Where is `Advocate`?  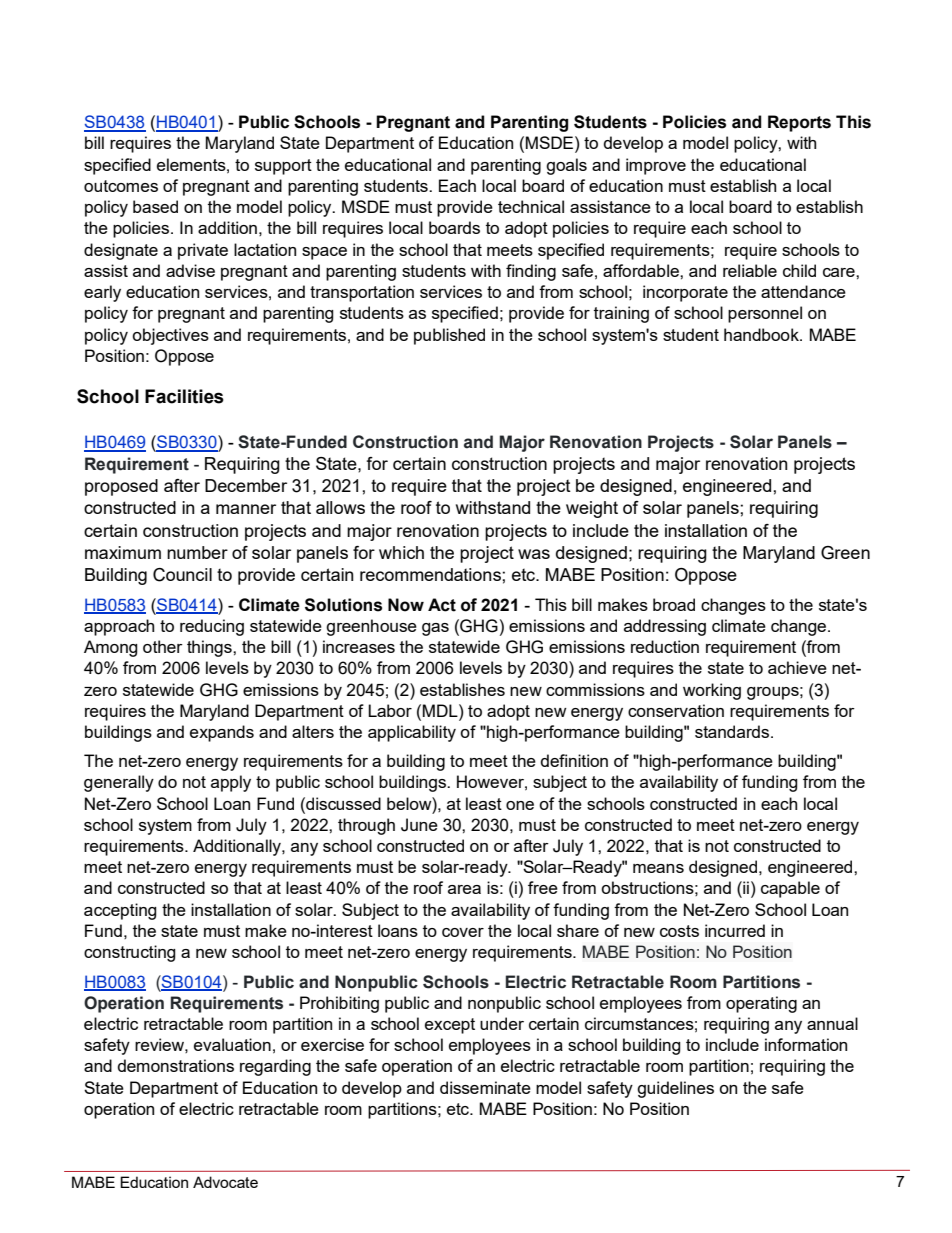 Advocate is located at coordinates (225, 1182).
